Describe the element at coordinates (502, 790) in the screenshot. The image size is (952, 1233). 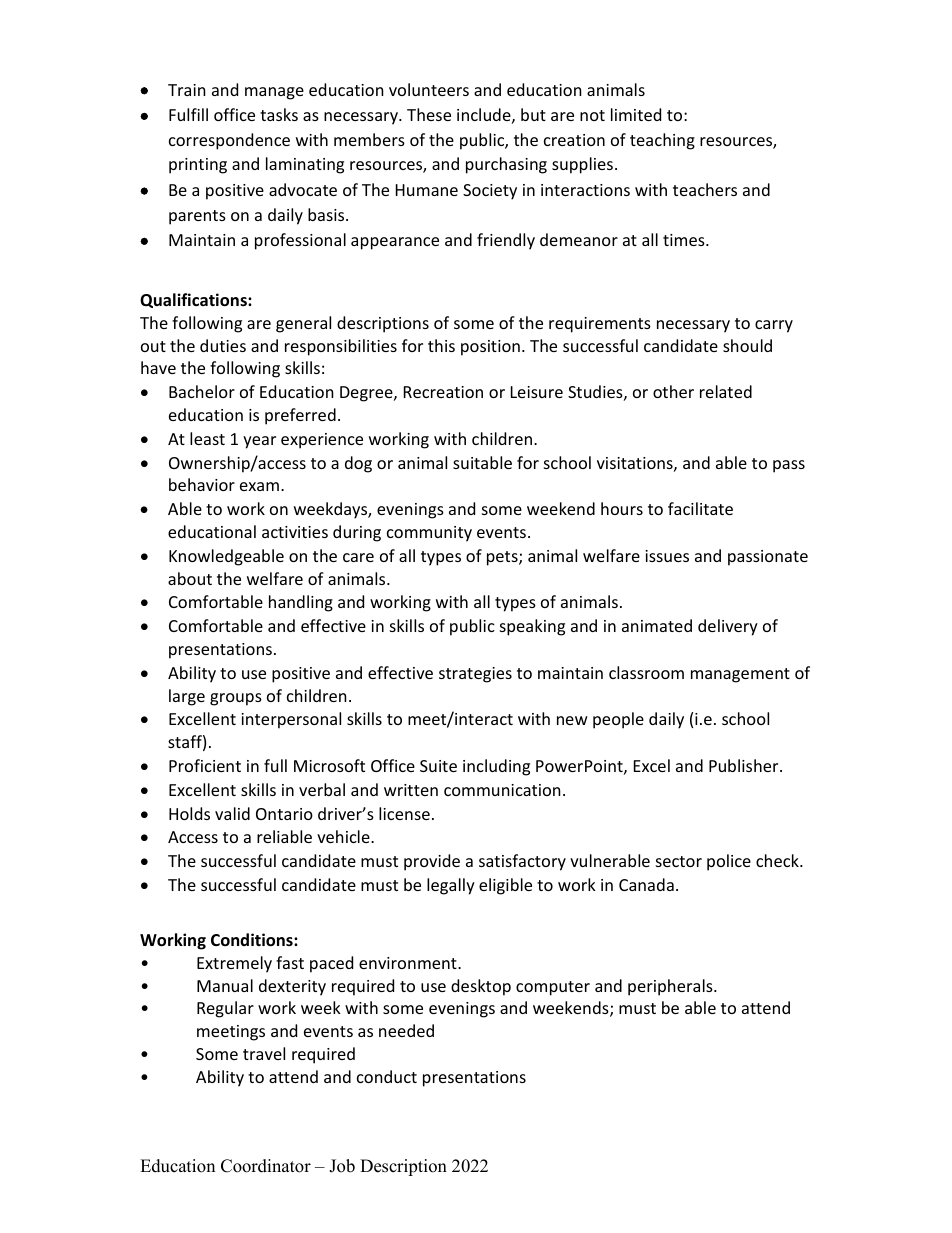
I see `communication` at that location.
